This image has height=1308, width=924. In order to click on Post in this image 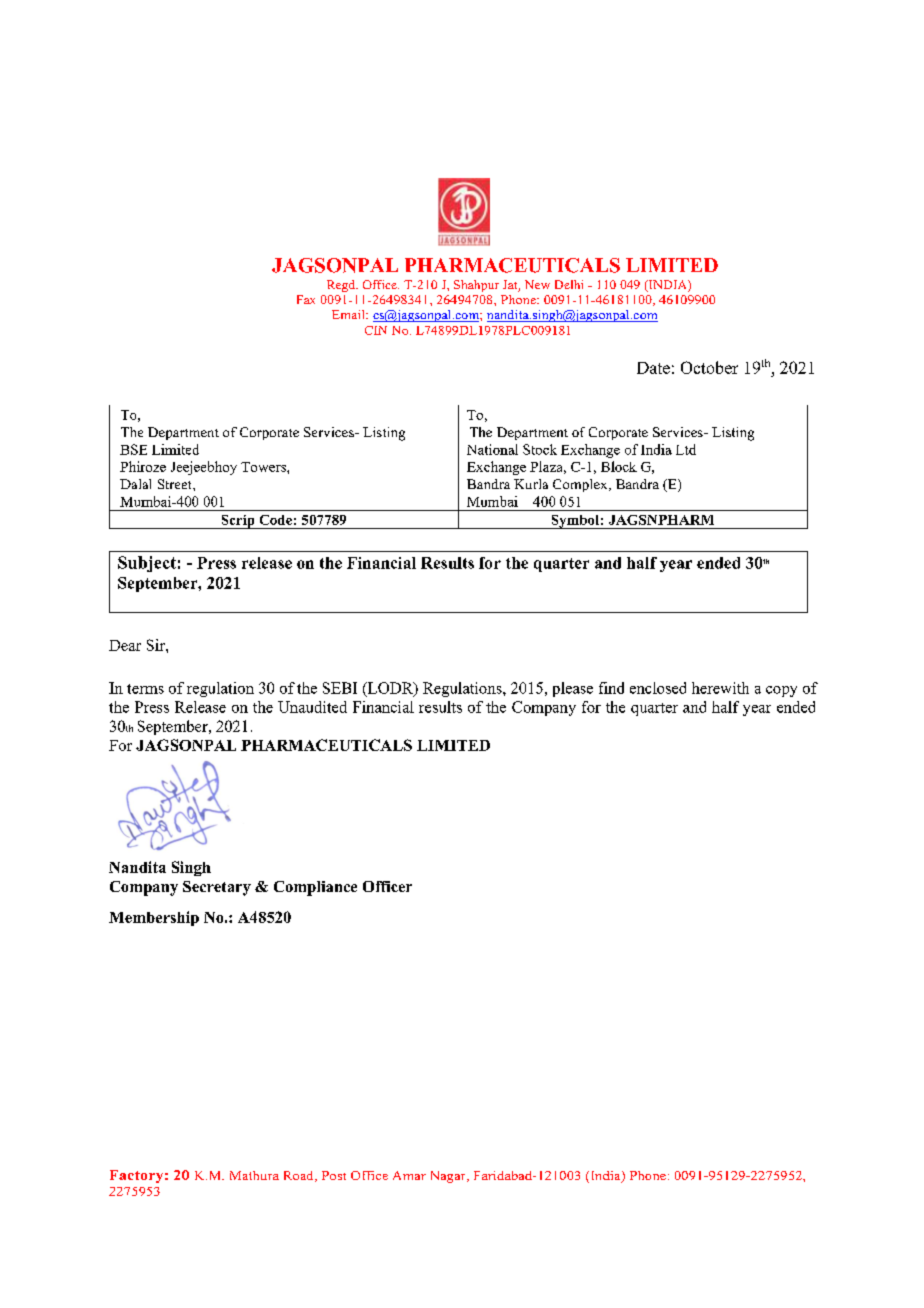, I will do `click(334, 1175)`.
